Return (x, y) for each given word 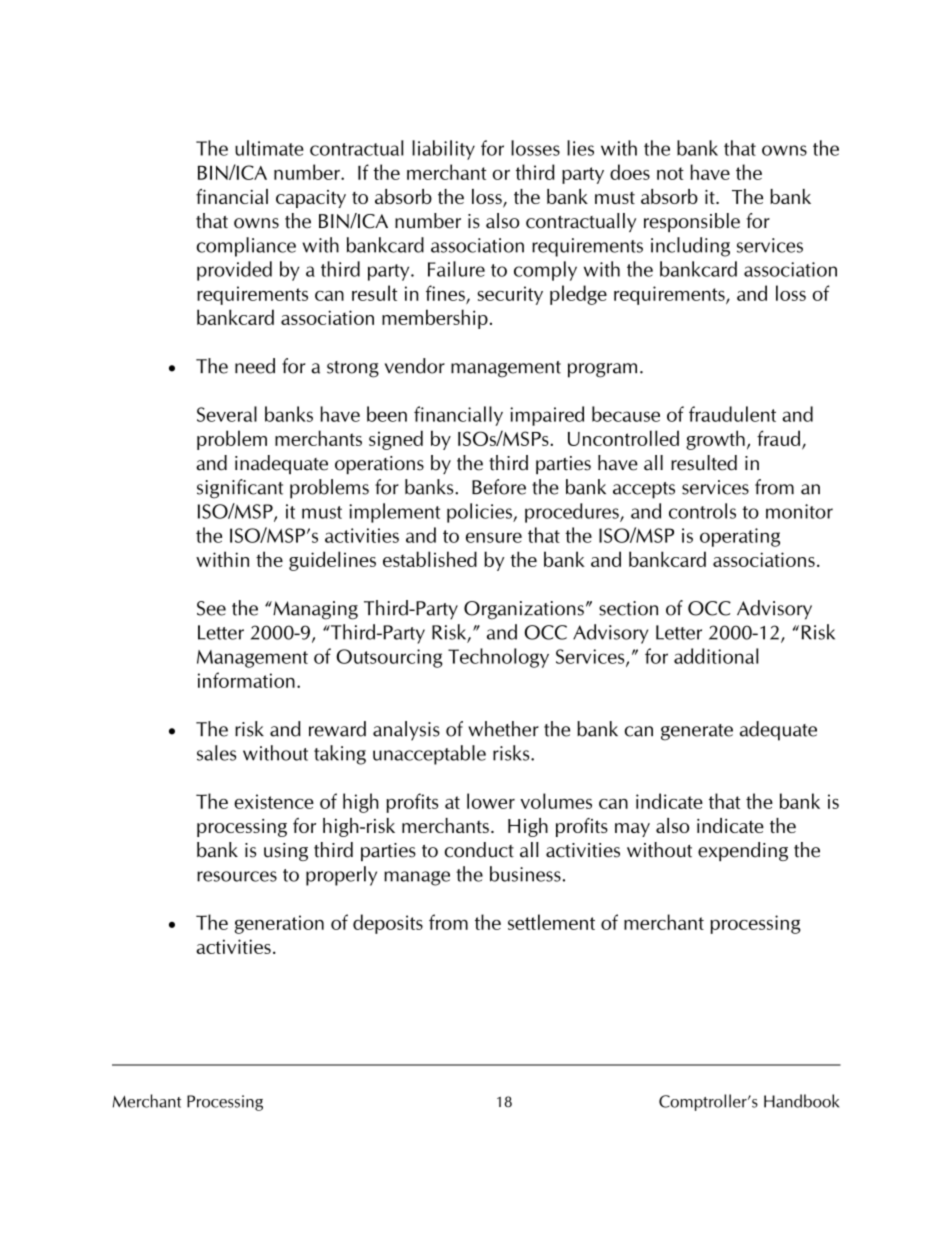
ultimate (269, 148)
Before (499, 487)
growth (715, 440)
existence (274, 801)
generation (279, 924)
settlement (551, 922)
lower (491, 801)
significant (240, 489)
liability (443, 150)
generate (697, 732)
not (670, 173)
